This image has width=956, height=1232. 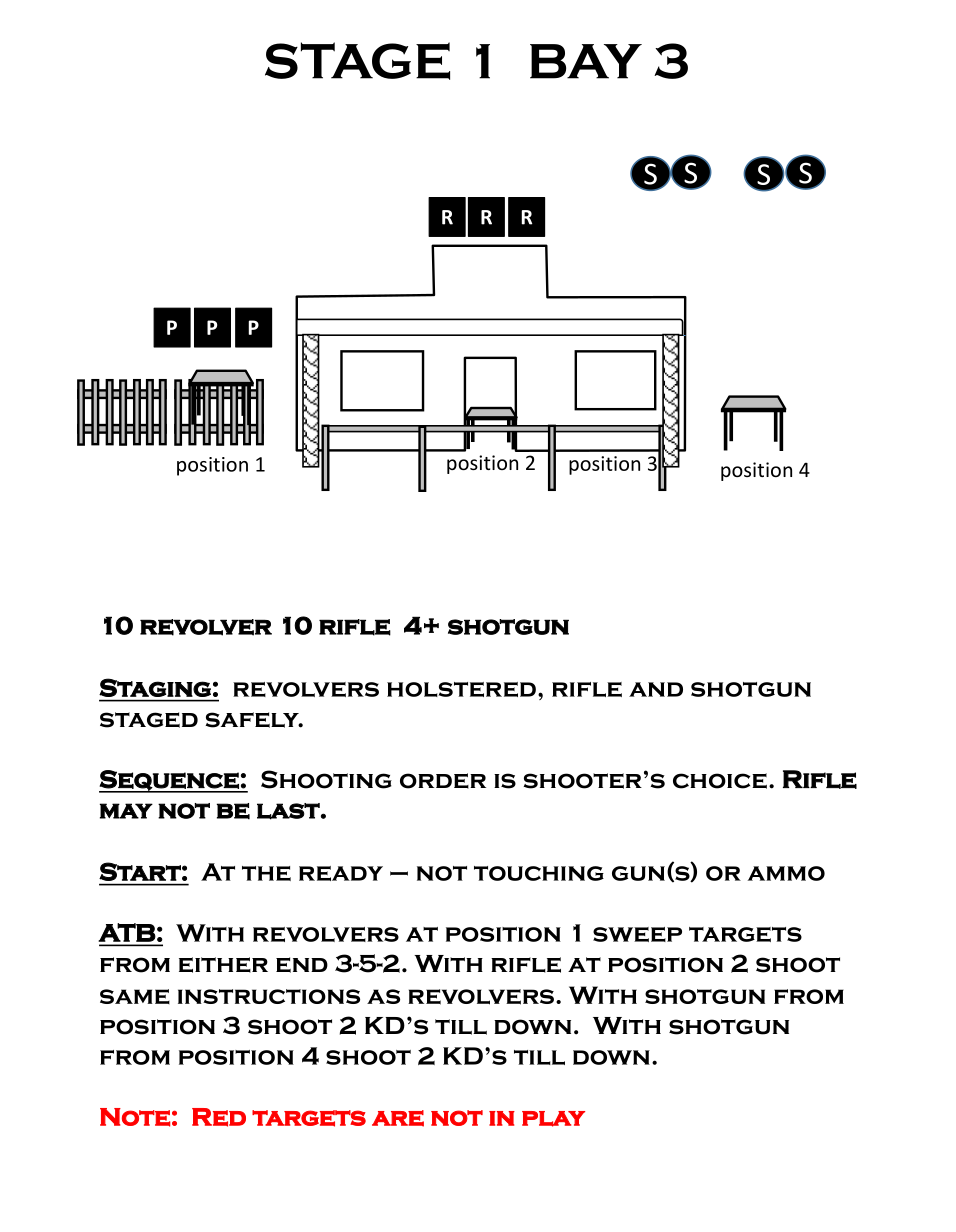 I want to click on choice, so click(x=720, y=781).
